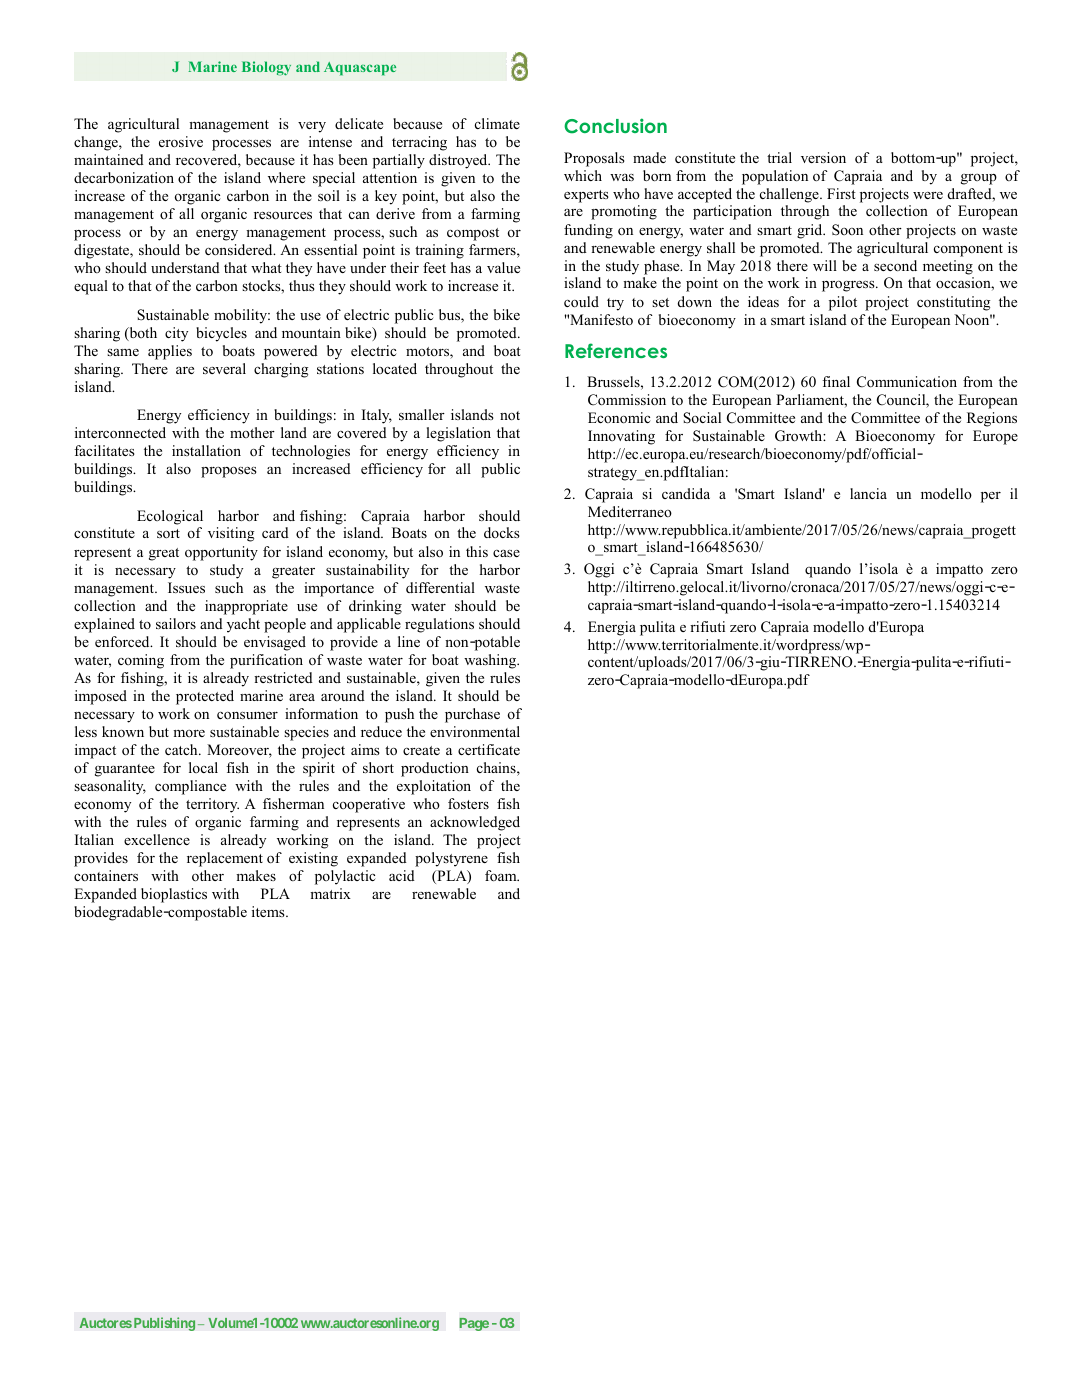 The height and width of the document is (1378, 1065). I want to click on candida, so click(686, 493).
